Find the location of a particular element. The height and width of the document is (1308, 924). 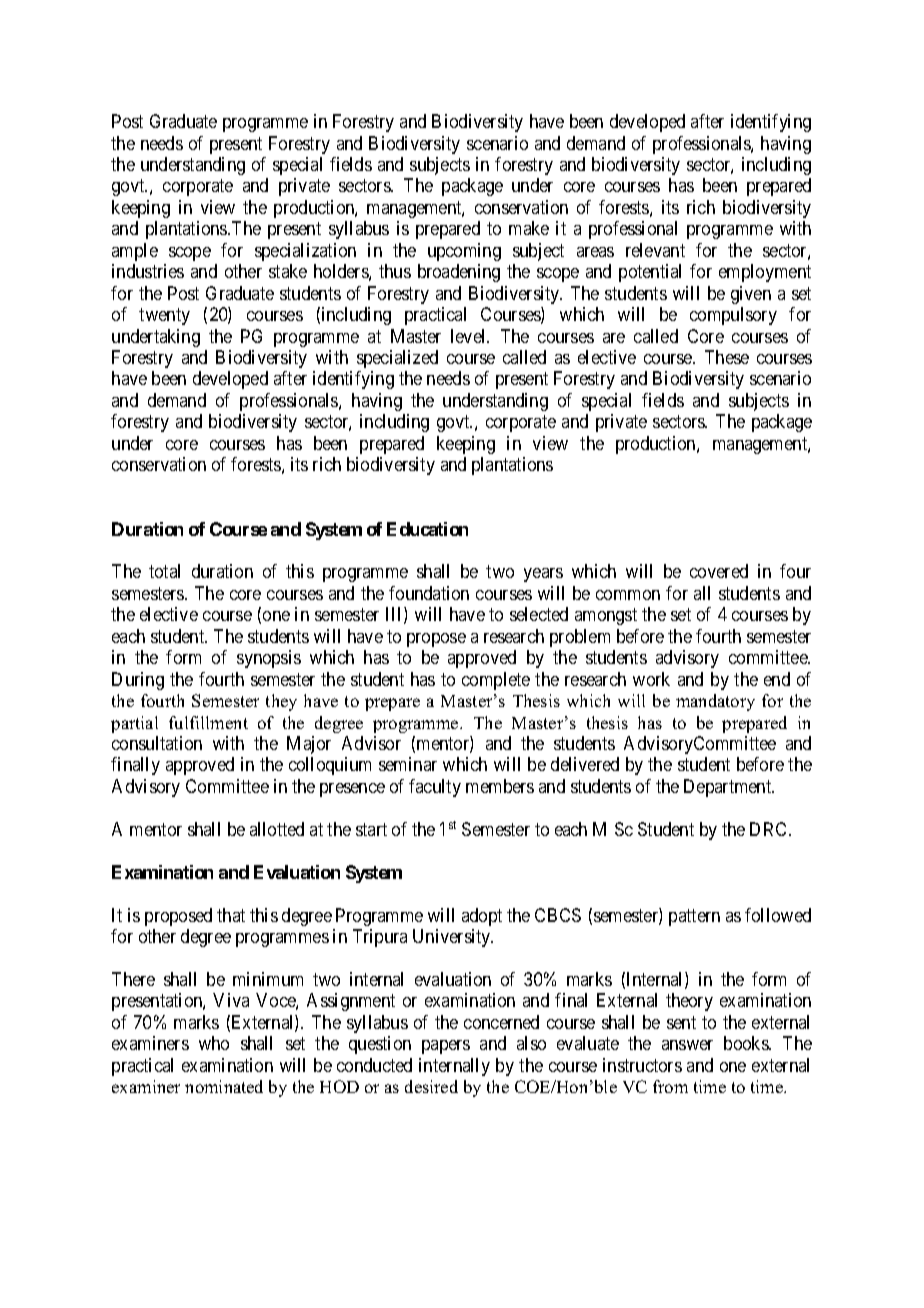

relevant is located at coordinates (655, 250).
